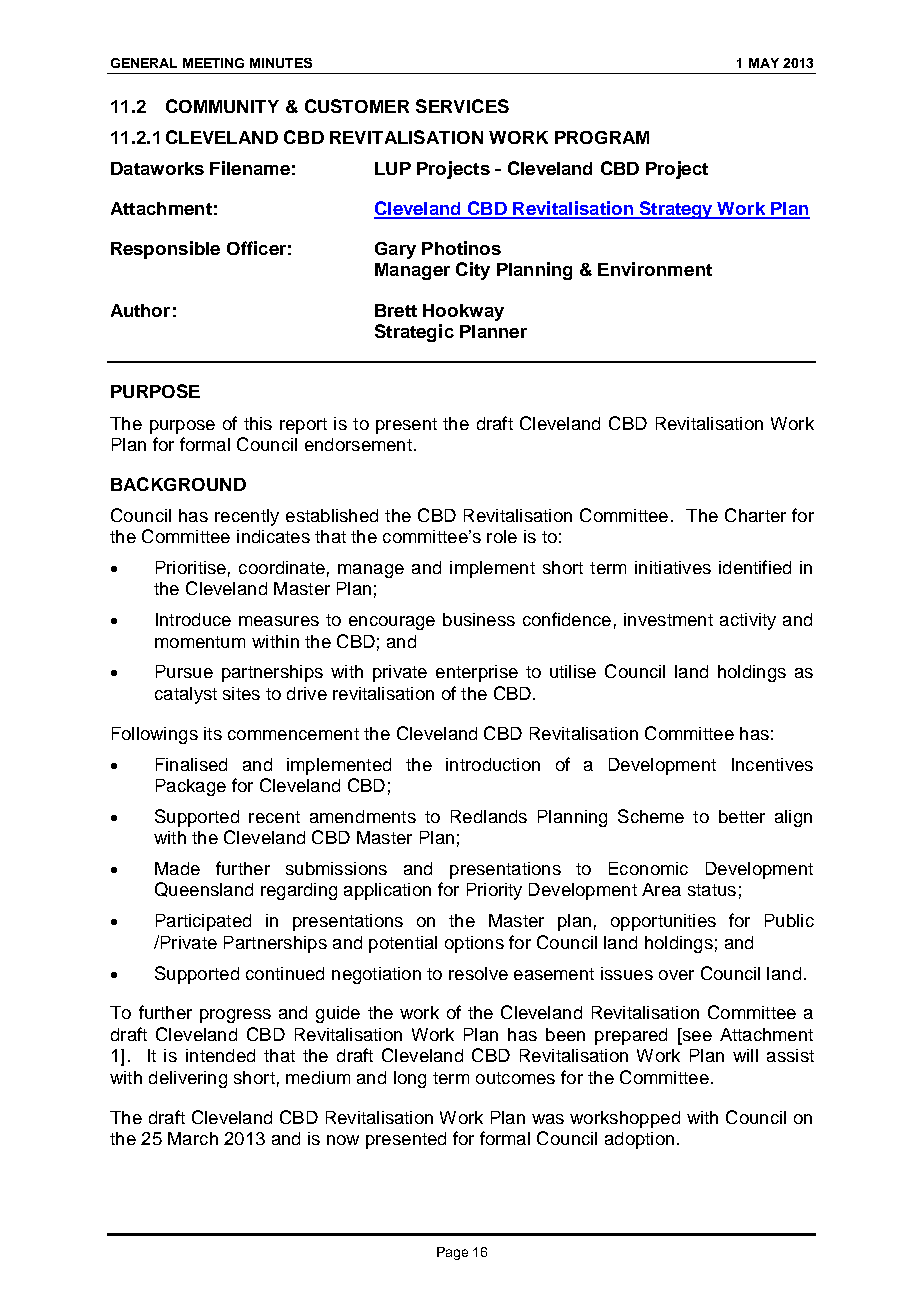  I want to click on SERVICES, so click(462, 106).
